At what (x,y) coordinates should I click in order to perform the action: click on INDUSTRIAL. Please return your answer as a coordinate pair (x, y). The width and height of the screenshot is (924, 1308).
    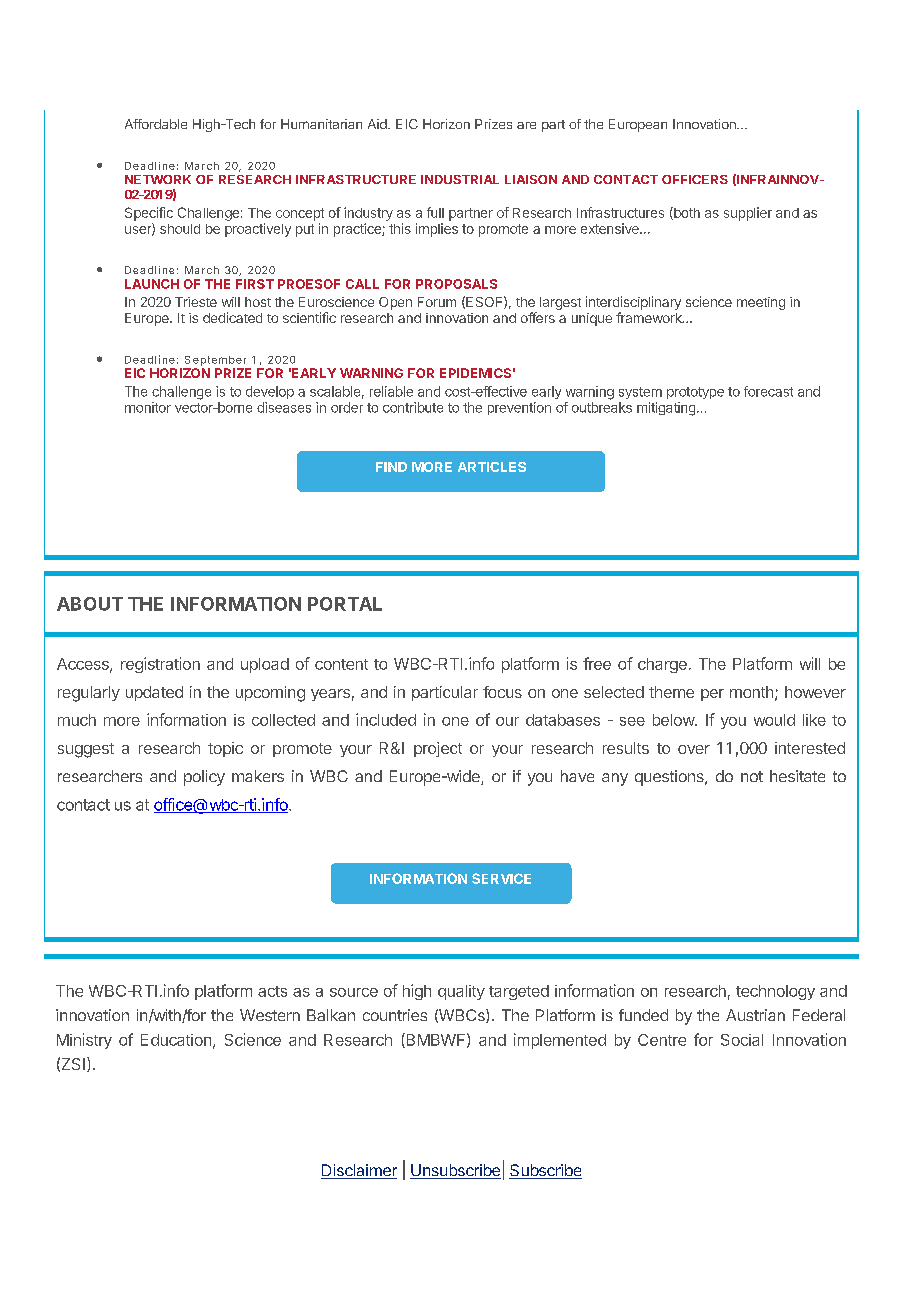
    Looking at the image, I should click on (460, 179).
